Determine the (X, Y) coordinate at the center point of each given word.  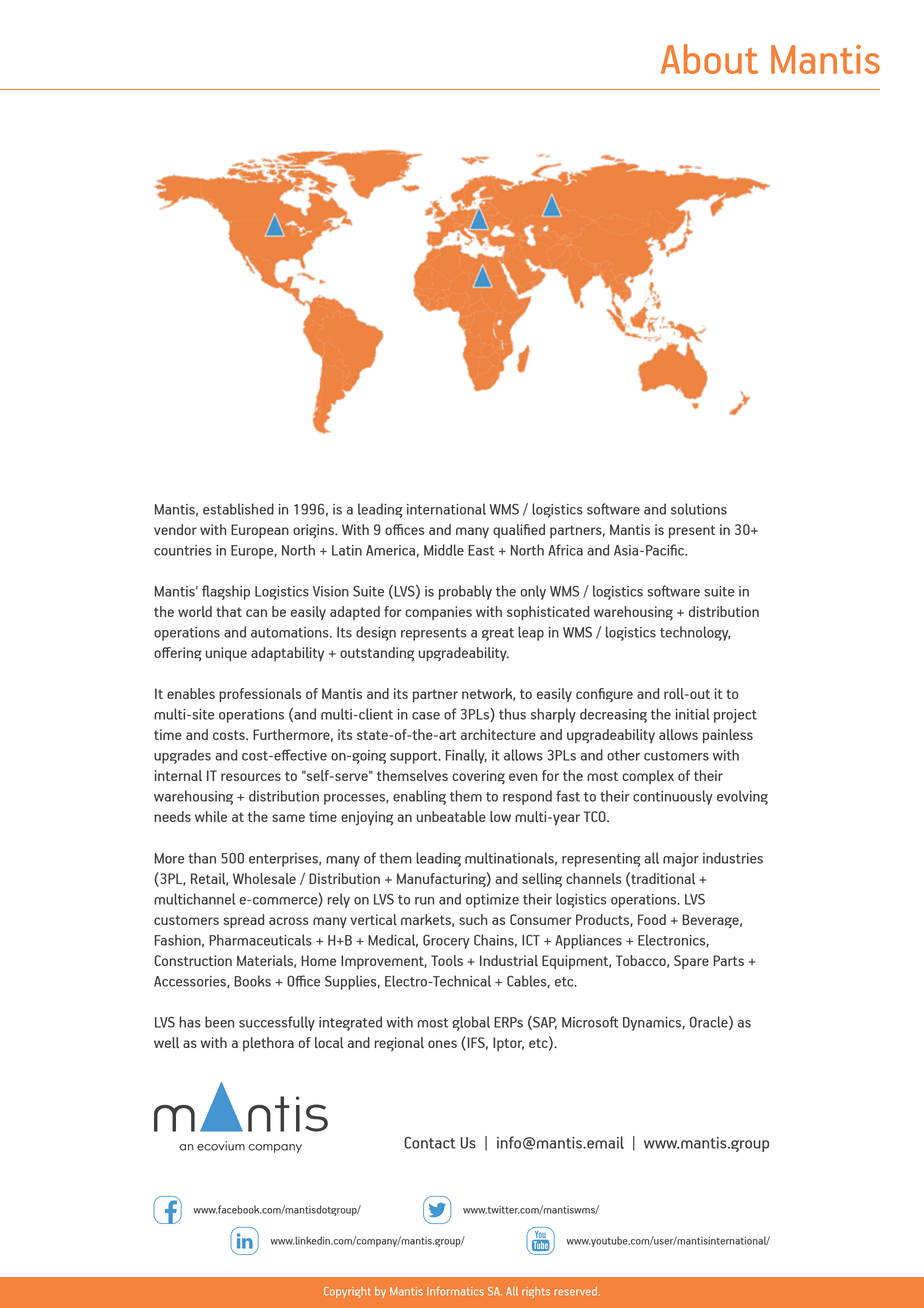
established (238, 509)
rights (536, 1292)
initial (693, 714)
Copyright (347, 1292)
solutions (699, 509)
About (709, 59)
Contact (430, 1143)
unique (226, 654)
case (426, 716)
